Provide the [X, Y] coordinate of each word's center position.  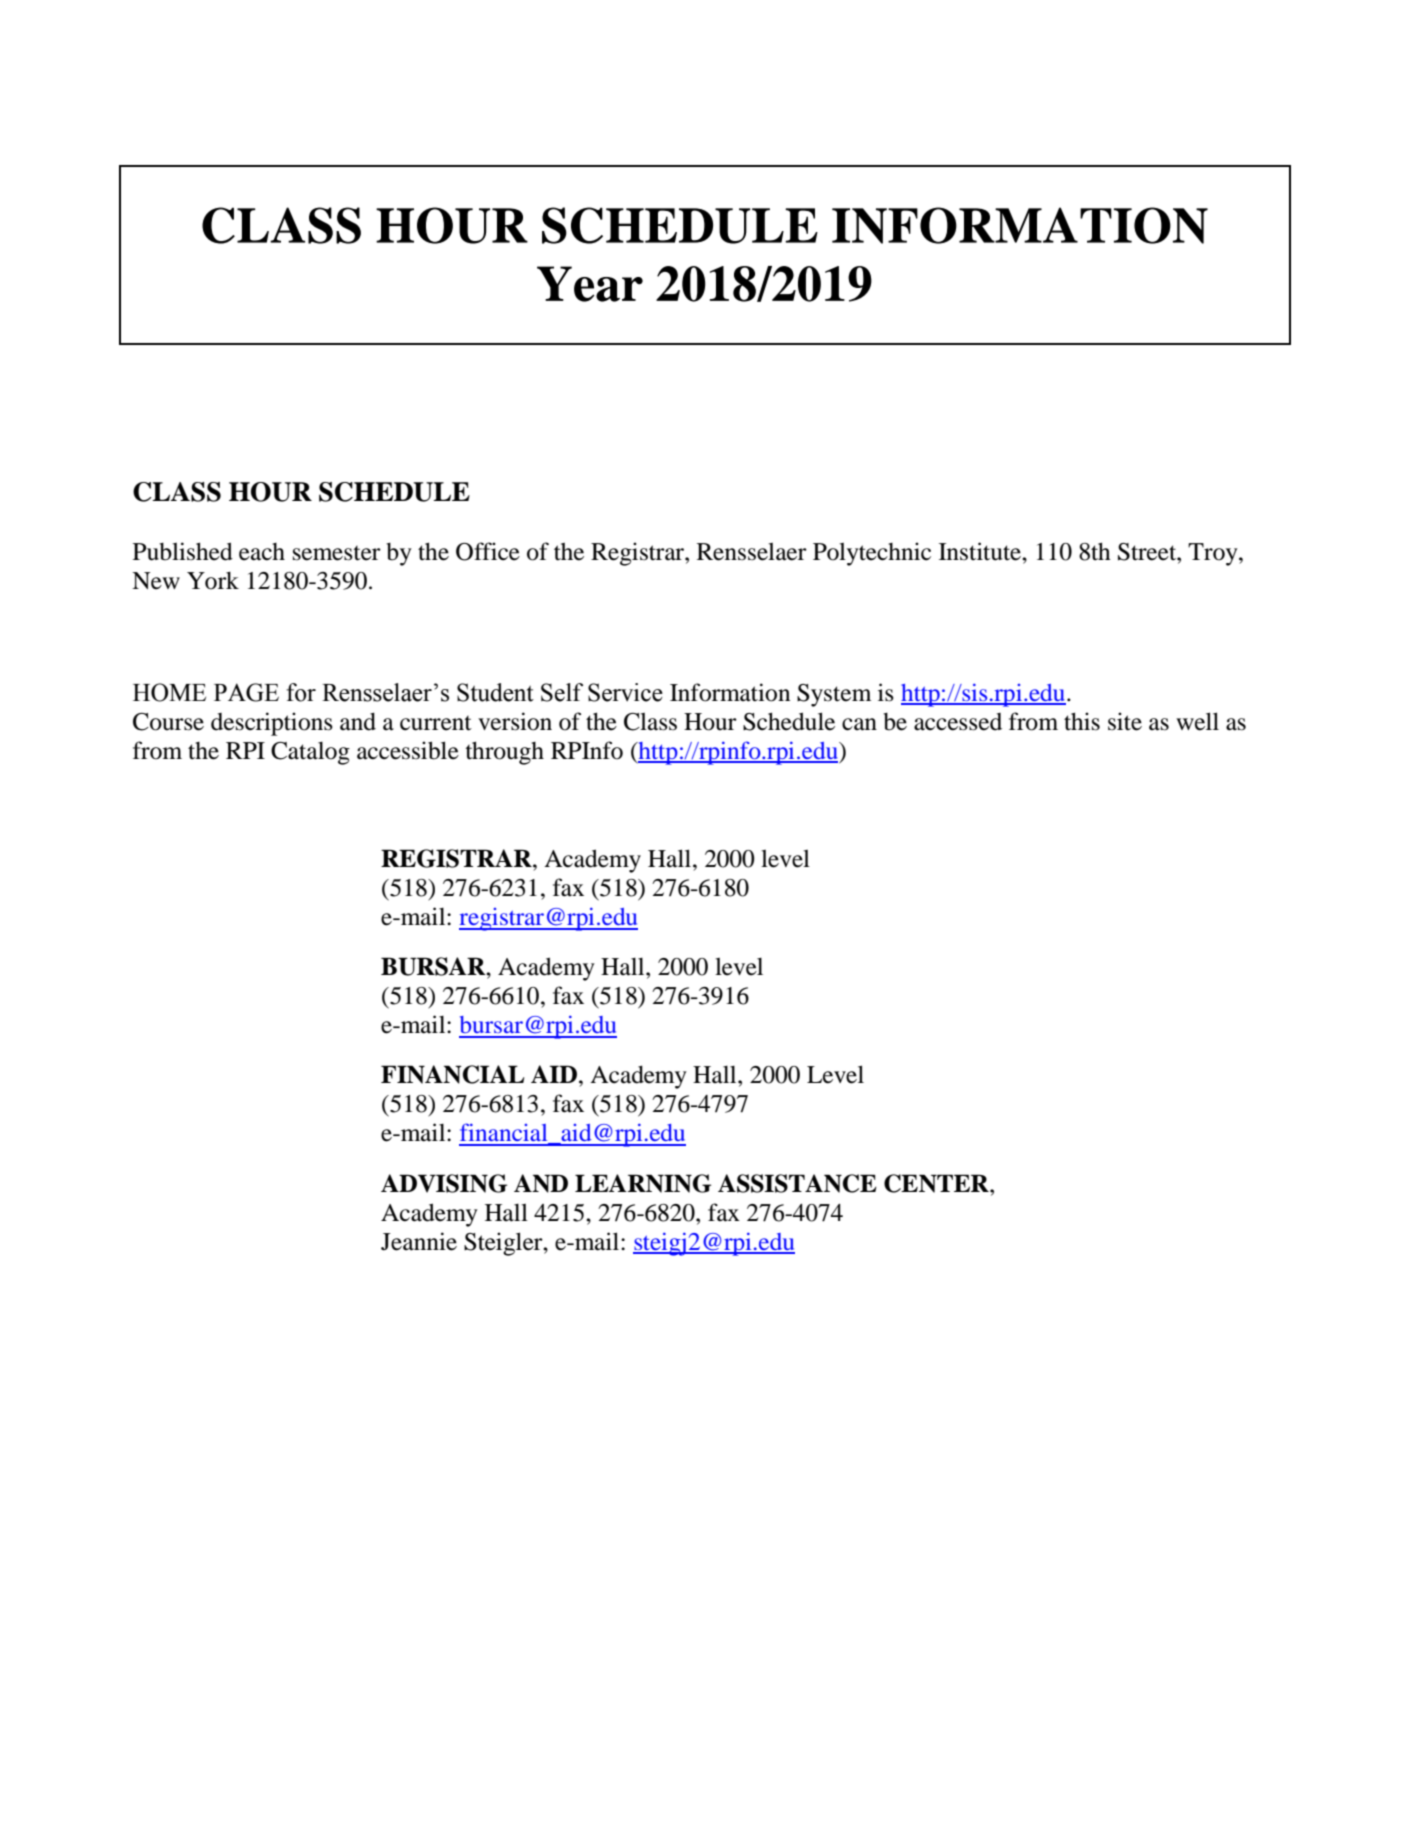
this [1082, 721]
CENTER [937, 1183]
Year [590, 284]
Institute [981, 551]
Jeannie [419, 1241]
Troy [1214, 554]
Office [488, 551]
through [504, 753]
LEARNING [643, 1183]
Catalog [310, 753]
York [213, 581]
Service [625, 692]
